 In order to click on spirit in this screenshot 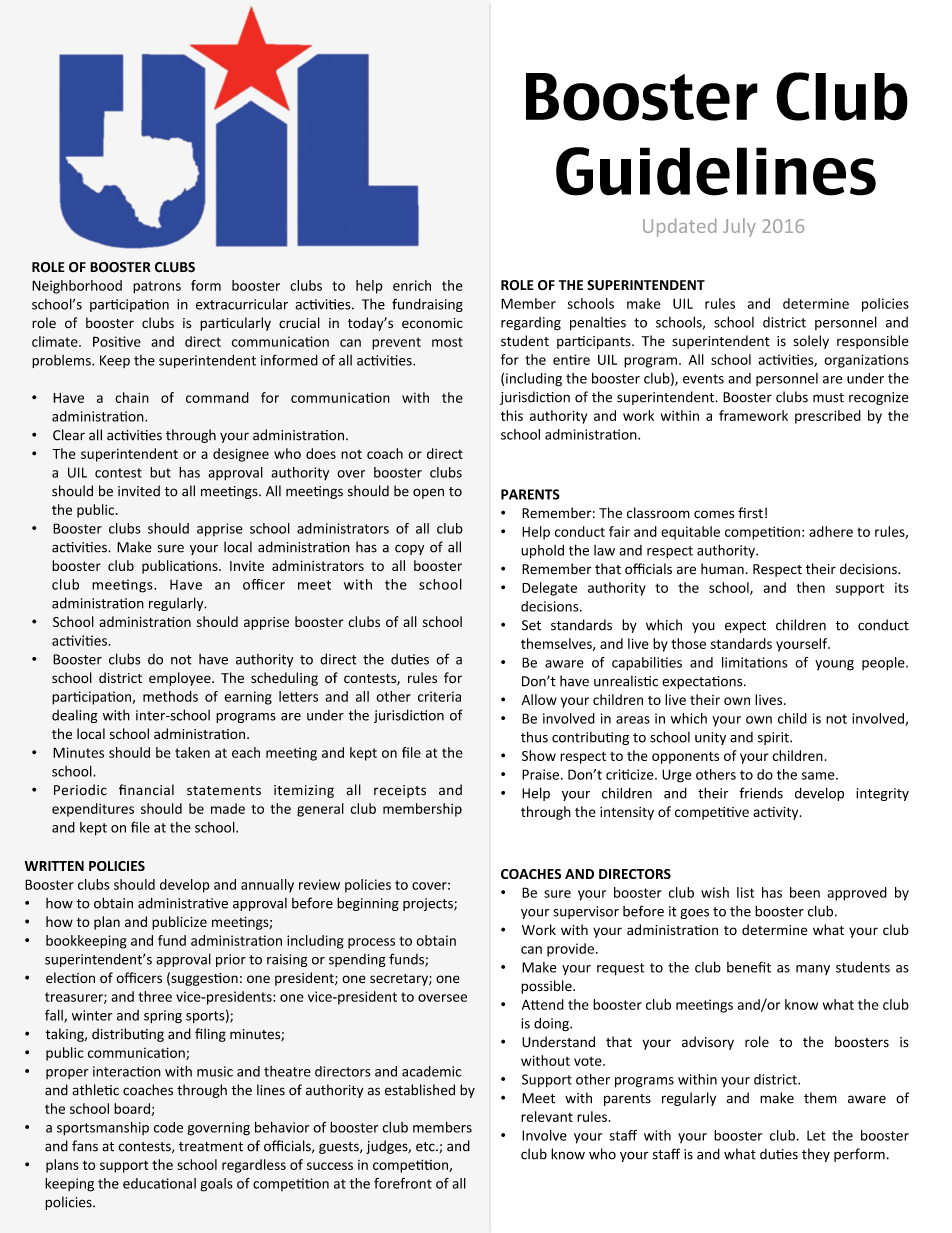, I will do `click(774, 738)`.
